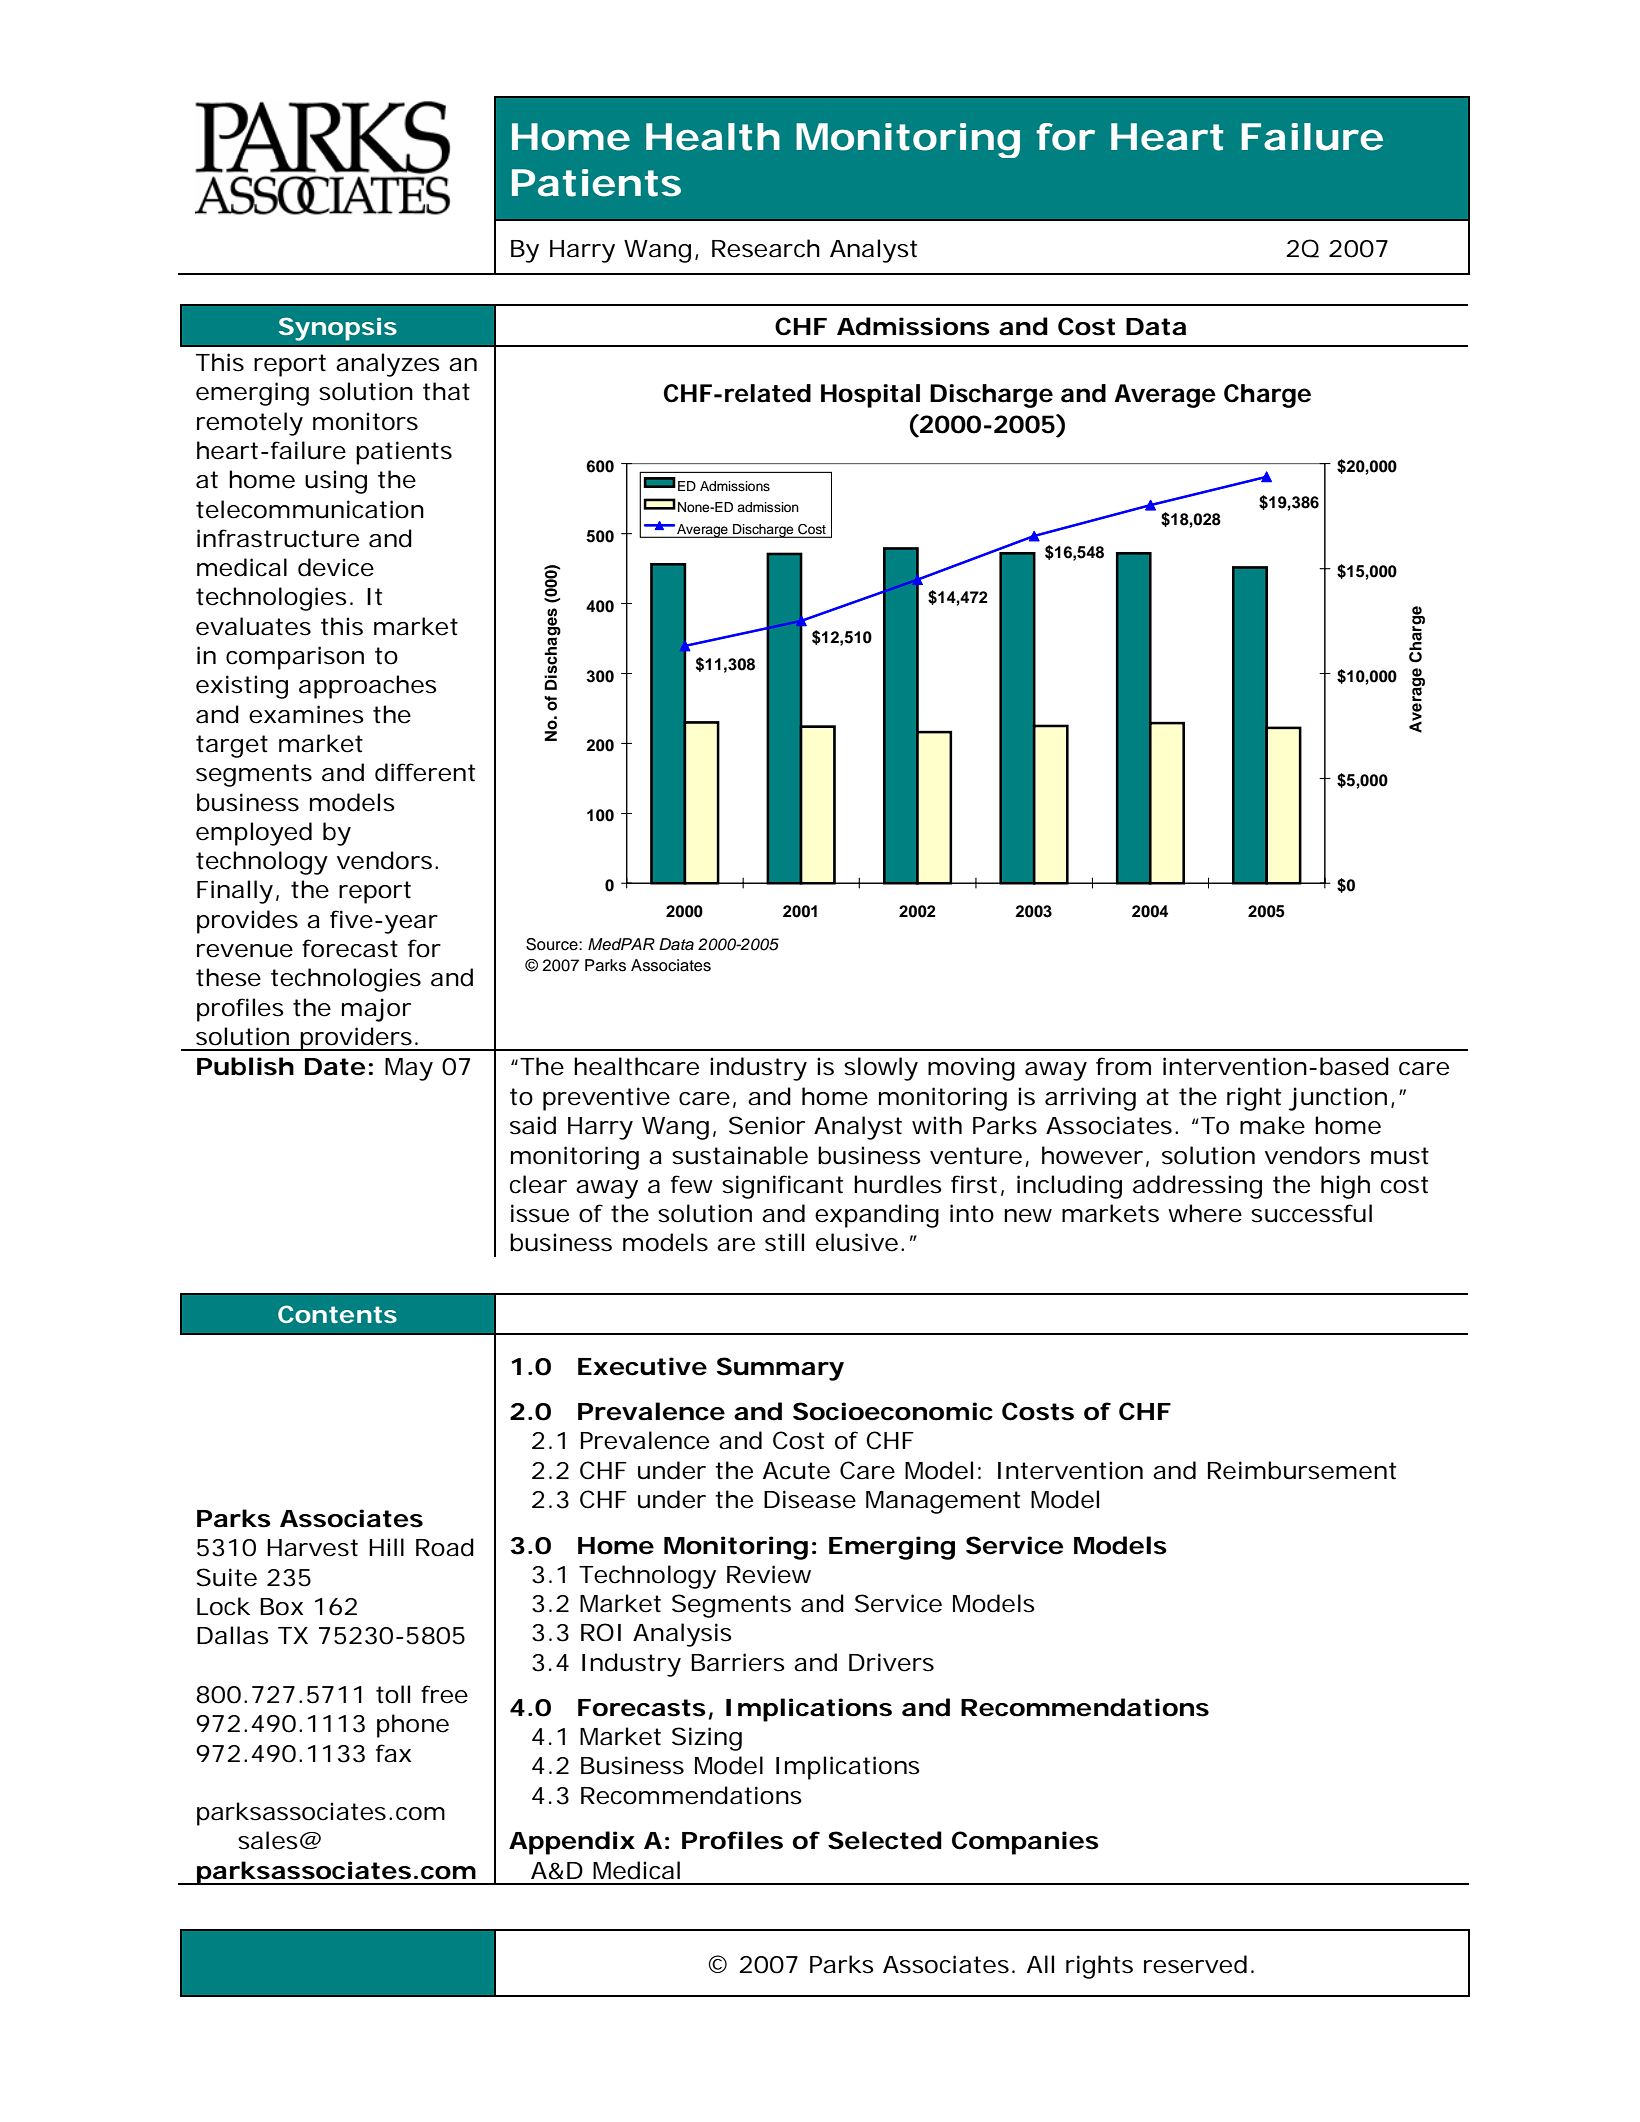  What do you see at coordinates (766, 248) in the screenshot?
I see `Research` at bounding box center [766, 248].
